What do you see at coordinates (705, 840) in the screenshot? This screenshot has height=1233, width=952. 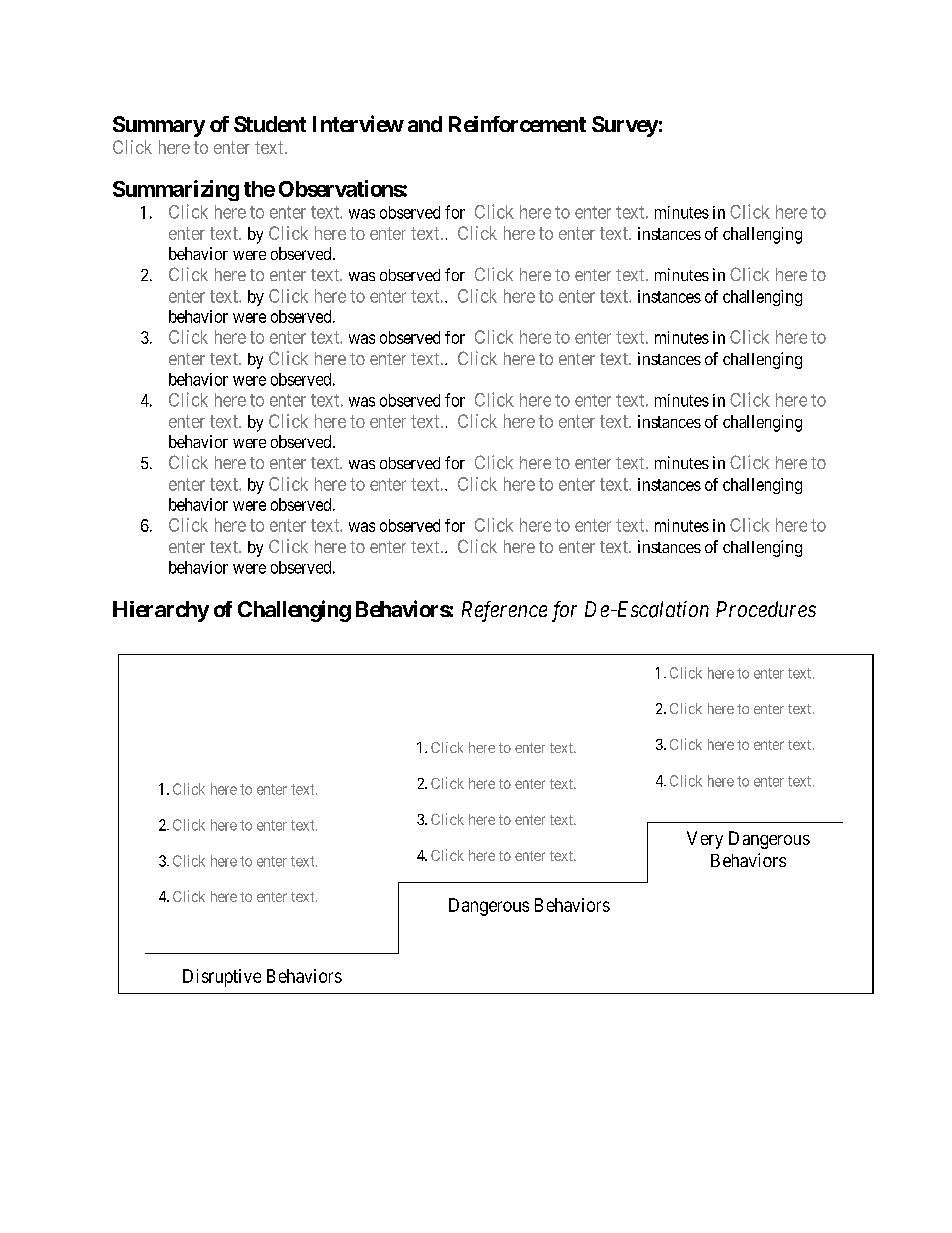 I see `Very` at bounding box center [705, 840].
